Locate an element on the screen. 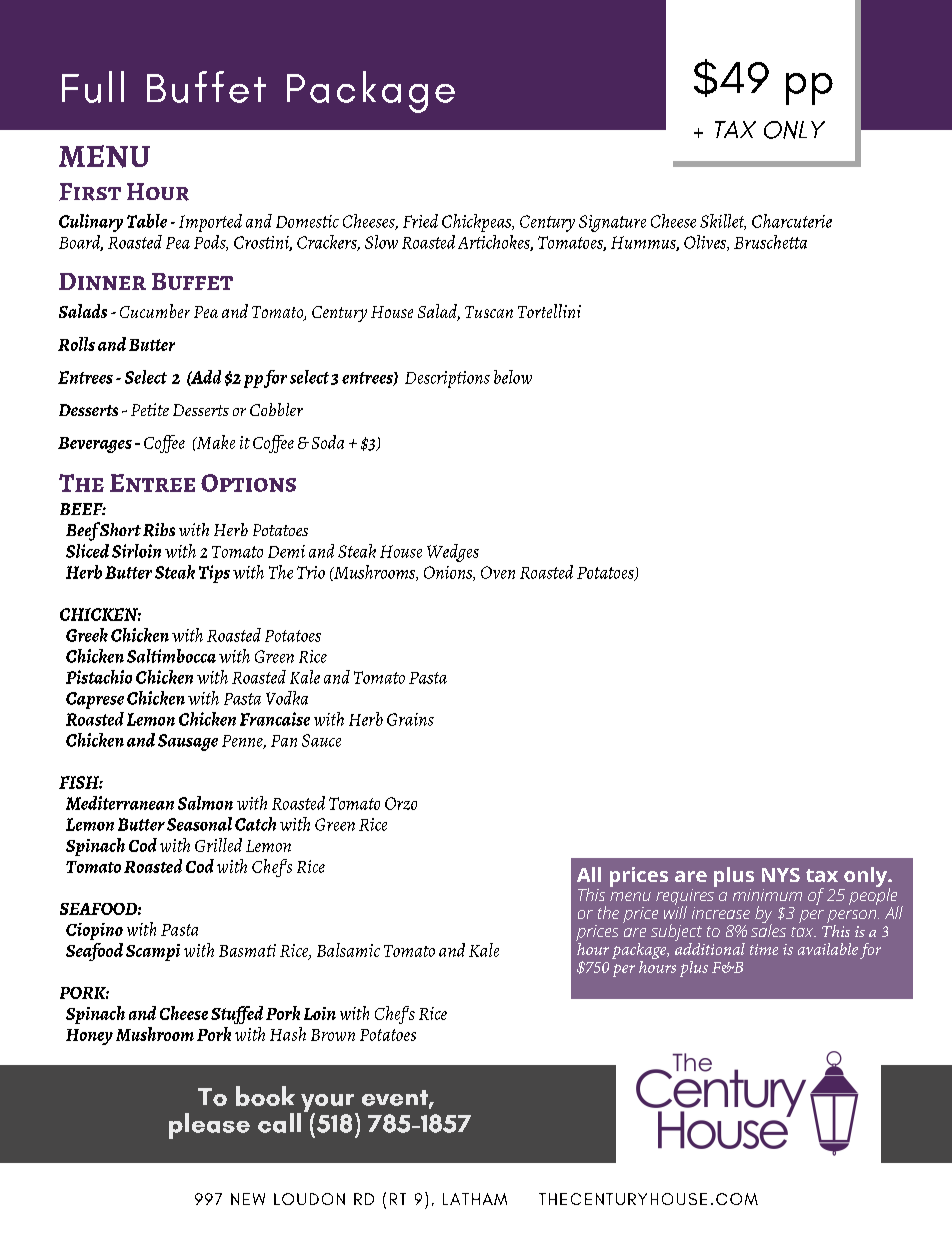 This screenshot has width=952, height=1233. Full is located at coordinates (93, 87).
